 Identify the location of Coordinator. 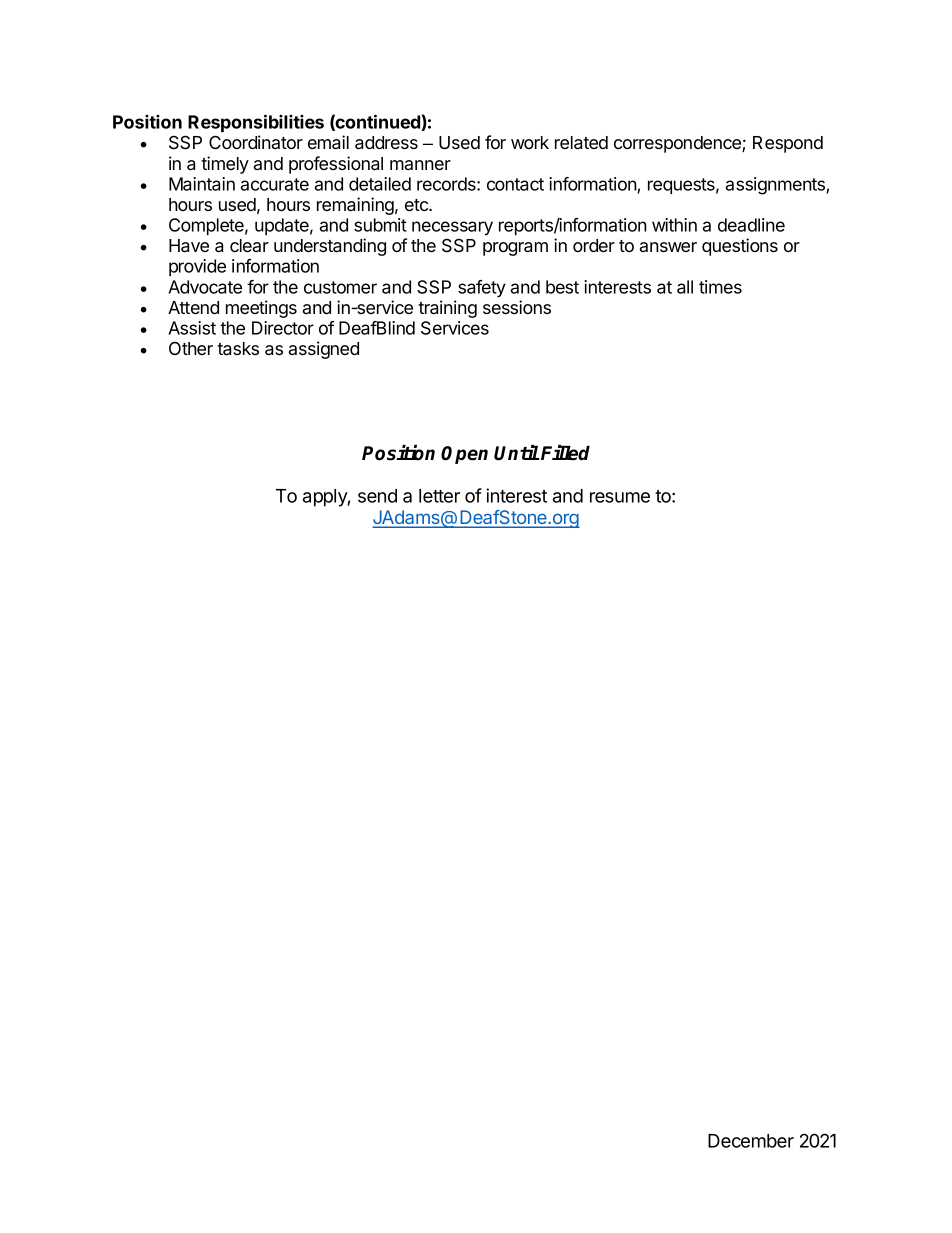
(256, 142).
